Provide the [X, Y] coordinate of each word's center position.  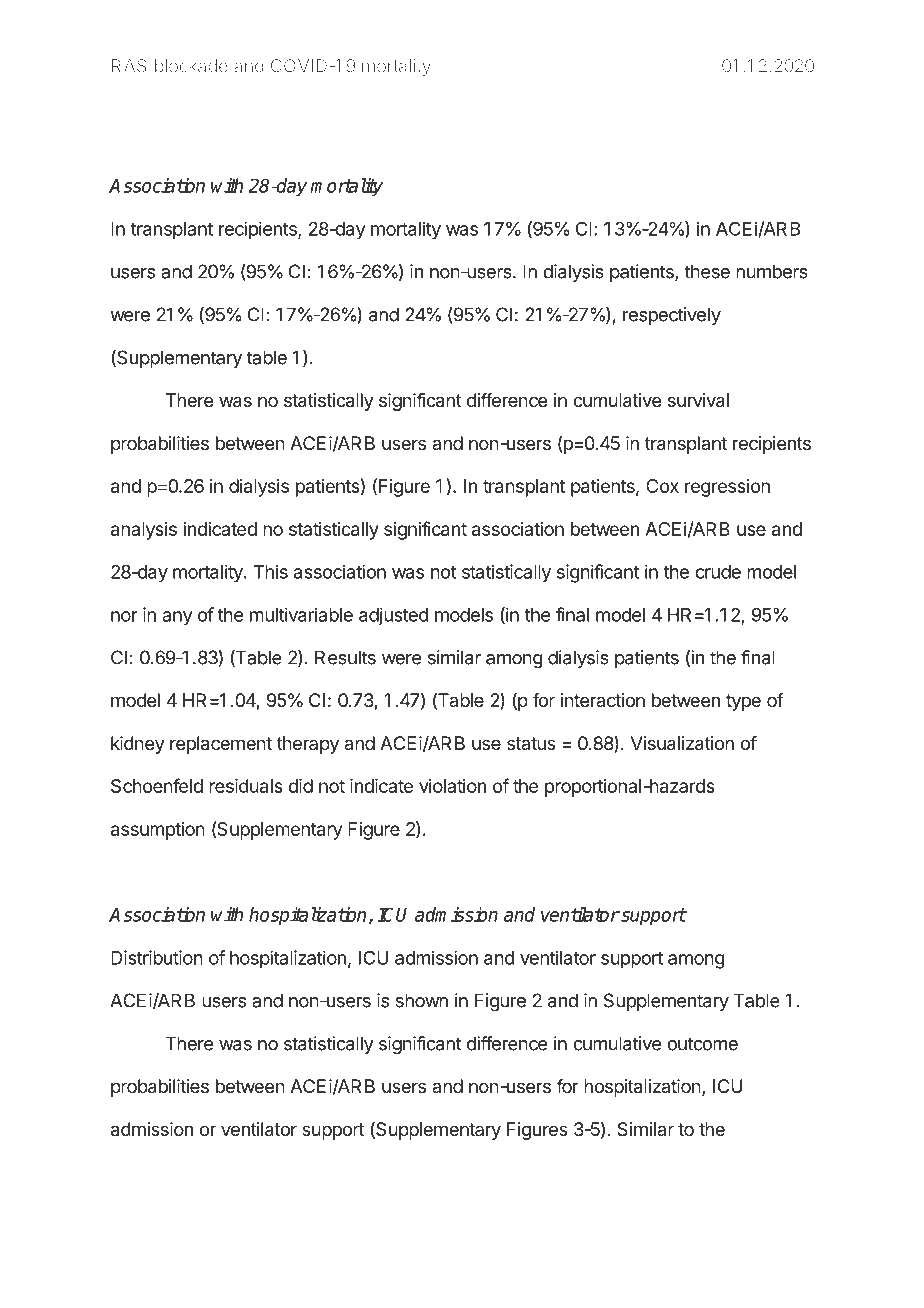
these [707, 271]
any [177, 618]
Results [345, 657]
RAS [129, 66]
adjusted [394, 616]
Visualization [682, 743]
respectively [672, 316]
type [743, 702]
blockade [191, 66]
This [270, 571]
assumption [158, 831]
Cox [662, 486]
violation [452, 786]
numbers [772, 271]
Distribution [157, 957]
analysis [144, 531]
